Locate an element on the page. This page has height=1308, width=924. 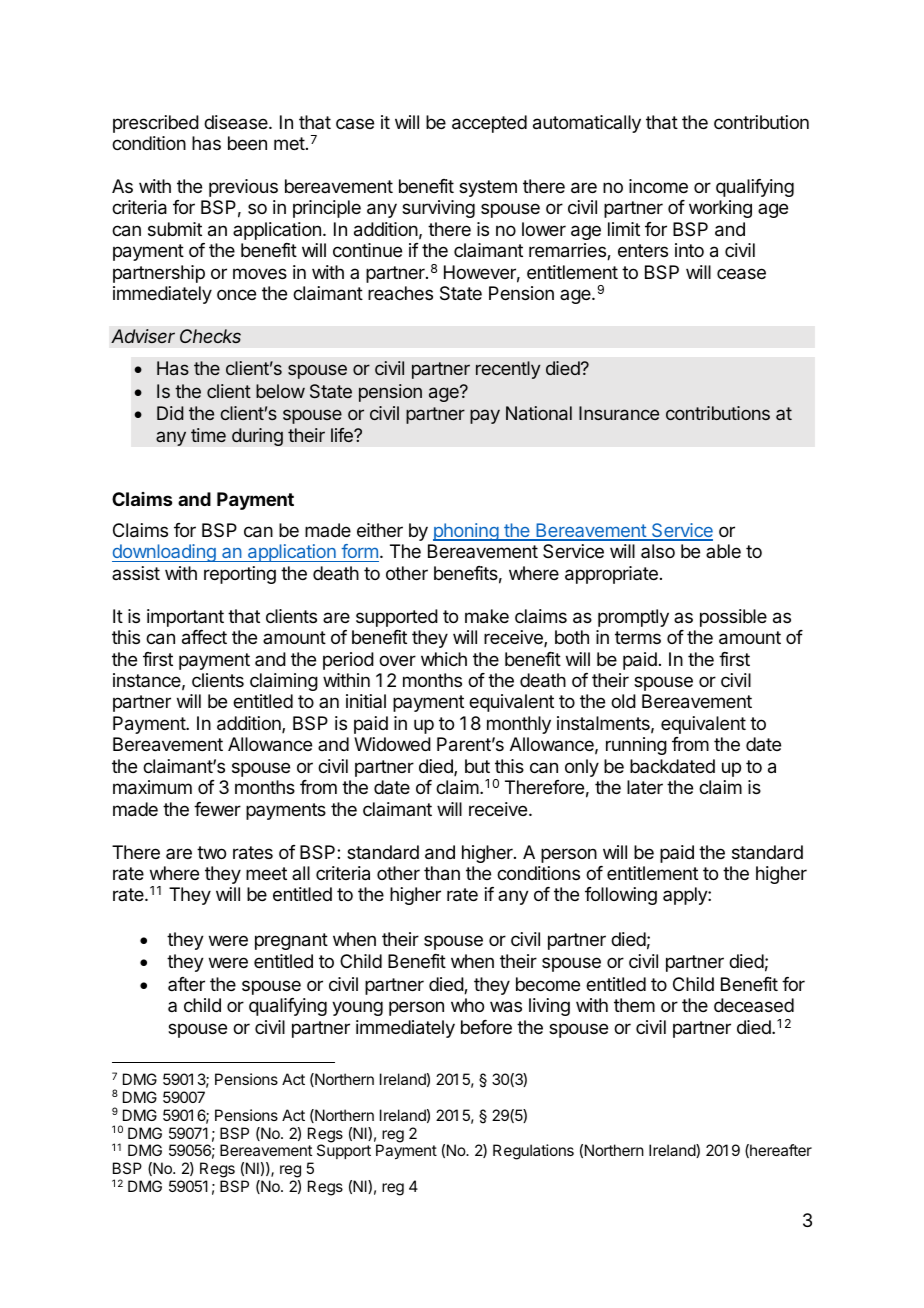
Widowed is located at coordinates (392, 744).
